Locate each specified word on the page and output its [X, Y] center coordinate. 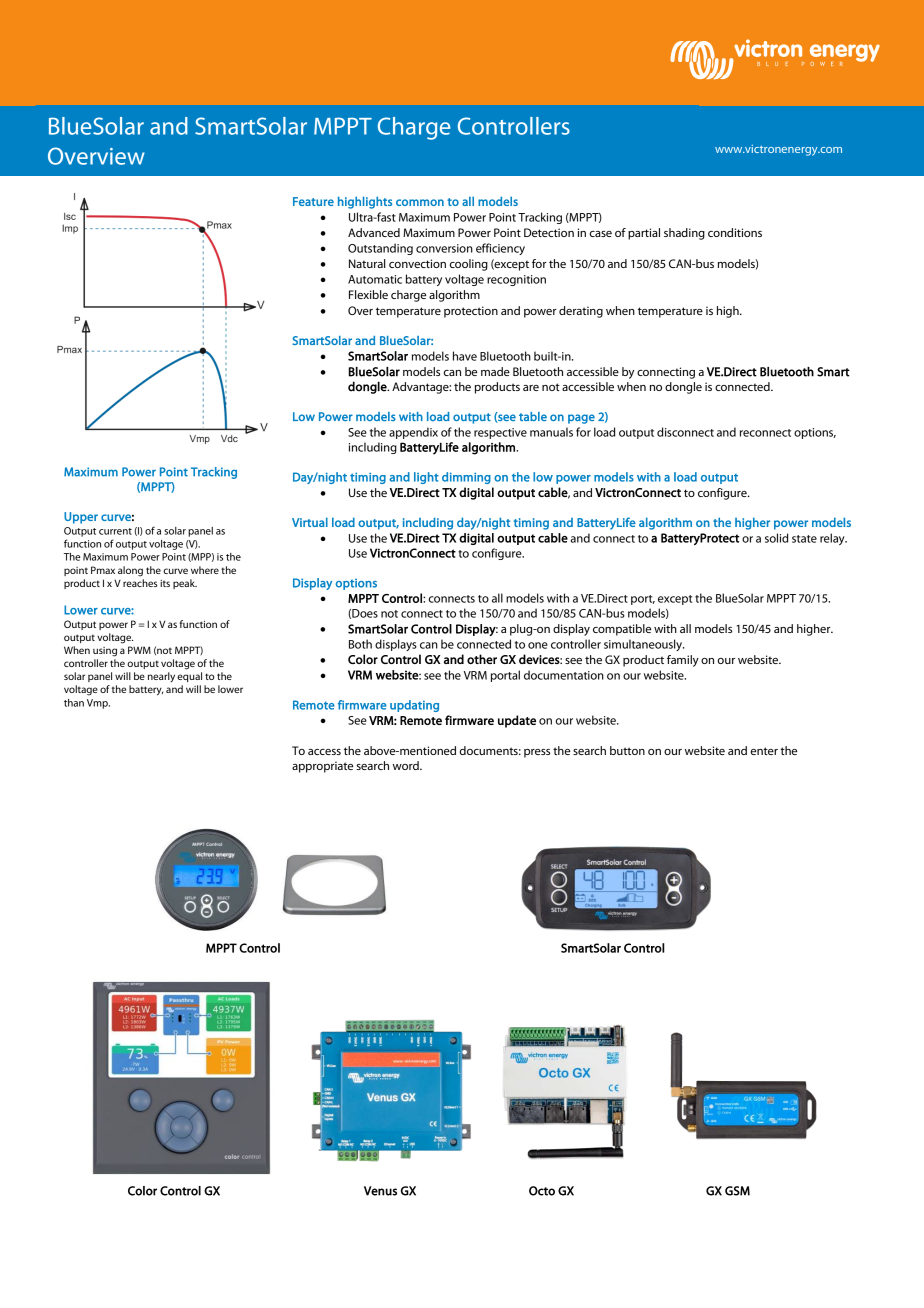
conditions [735, 232]
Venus [380, 1191]
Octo [542, 1191]
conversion [444, 248]
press [537, 753]
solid [776, 538]
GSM [737, 1191]
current [115, 531]
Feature [313, 201]
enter [764, 751]
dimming [466, 478]
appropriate [322, 767]
